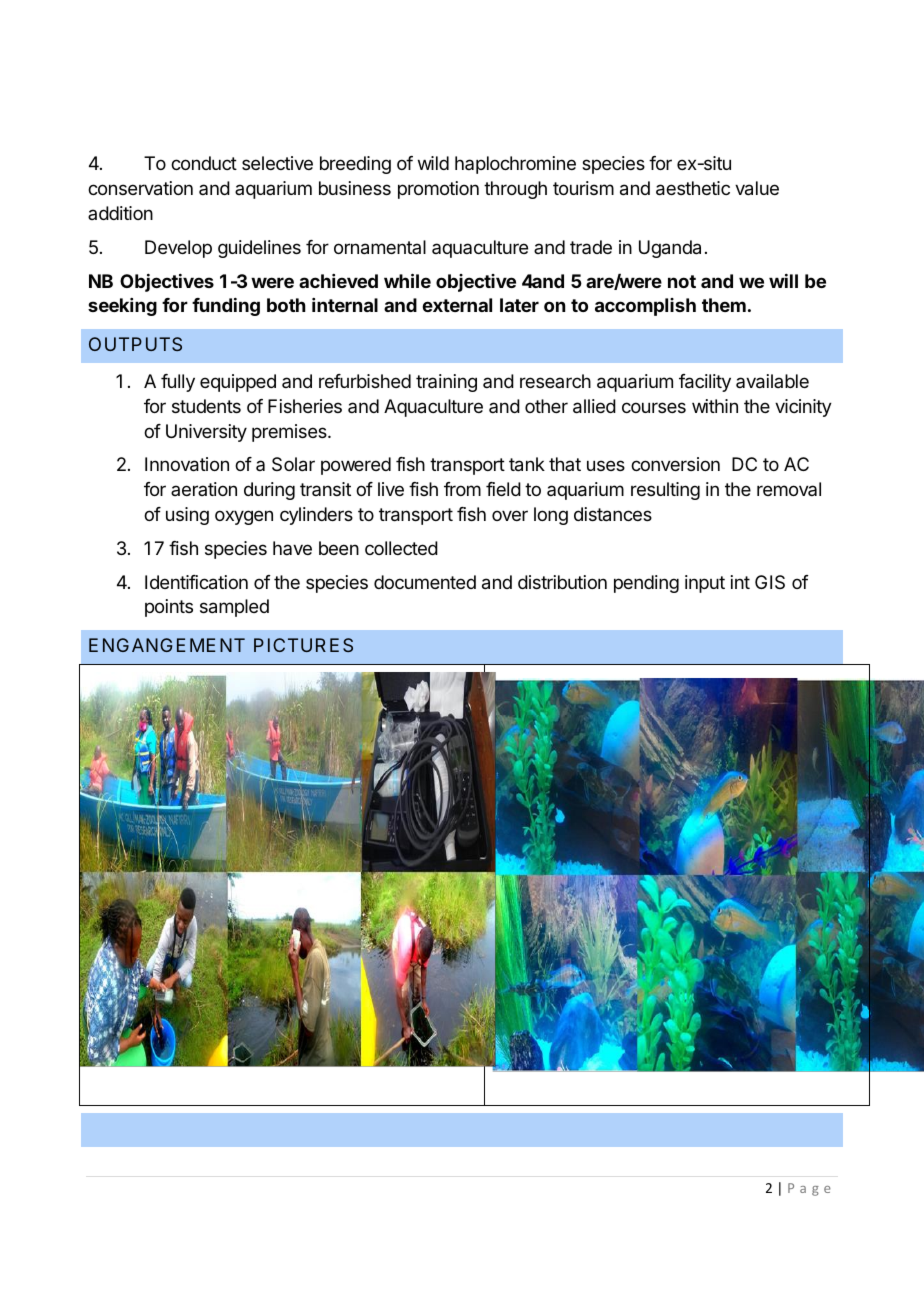 The height and width of the screenshot is (1308, 924). What do you see at coordinates (682, 281) in the screenshot?
I see `not` at bounding box center [682, 281].
